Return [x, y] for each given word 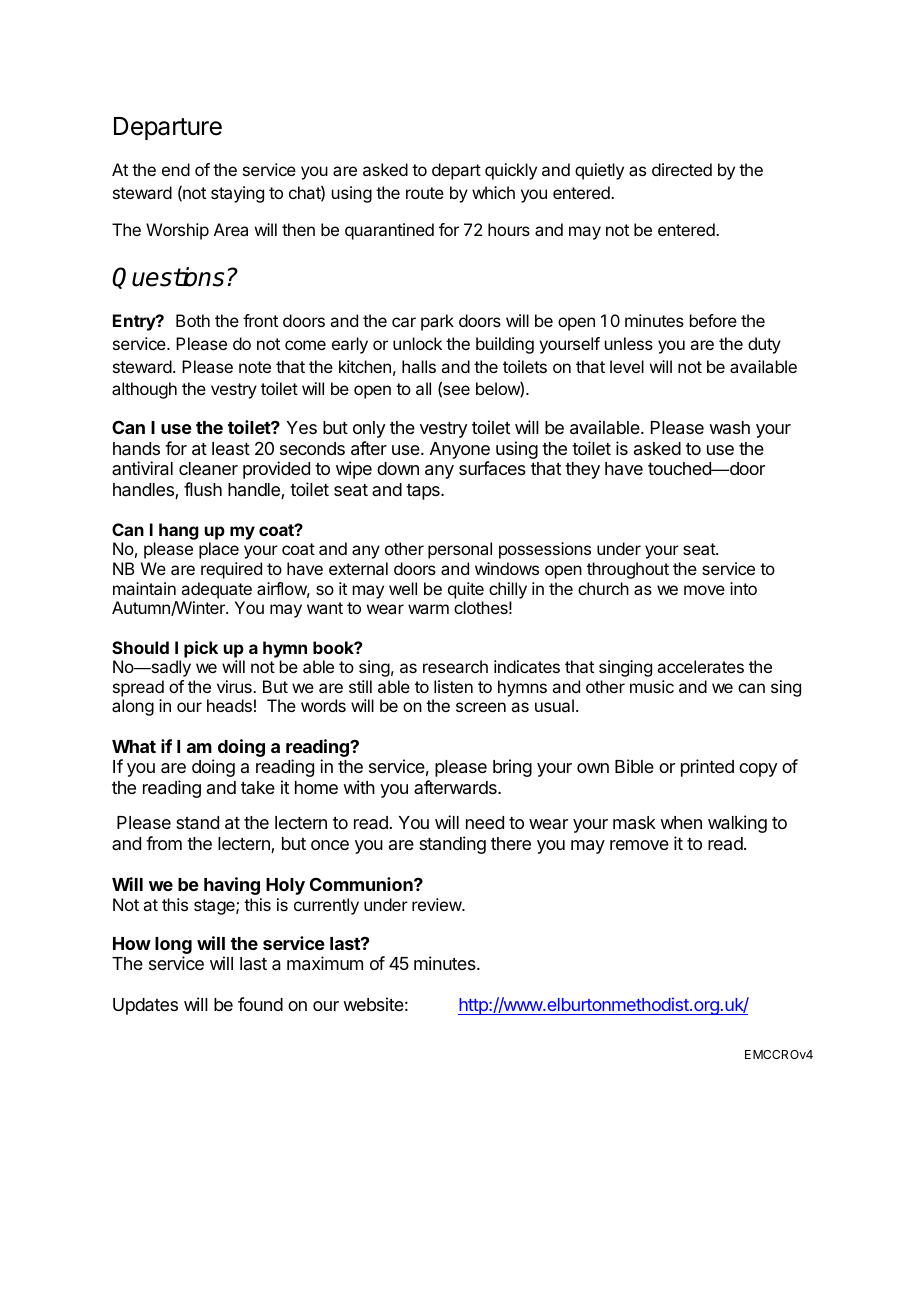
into [743, 588]
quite [466, 590]
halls [419, 366]
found [260, 1004]
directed [682, 169]
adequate [216, 590]
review [437, 904]
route [425, 193]
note [255, 367]
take [258, 787]
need [485, 822]
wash [729, 427]
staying [237, 194]
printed [707, 768]
